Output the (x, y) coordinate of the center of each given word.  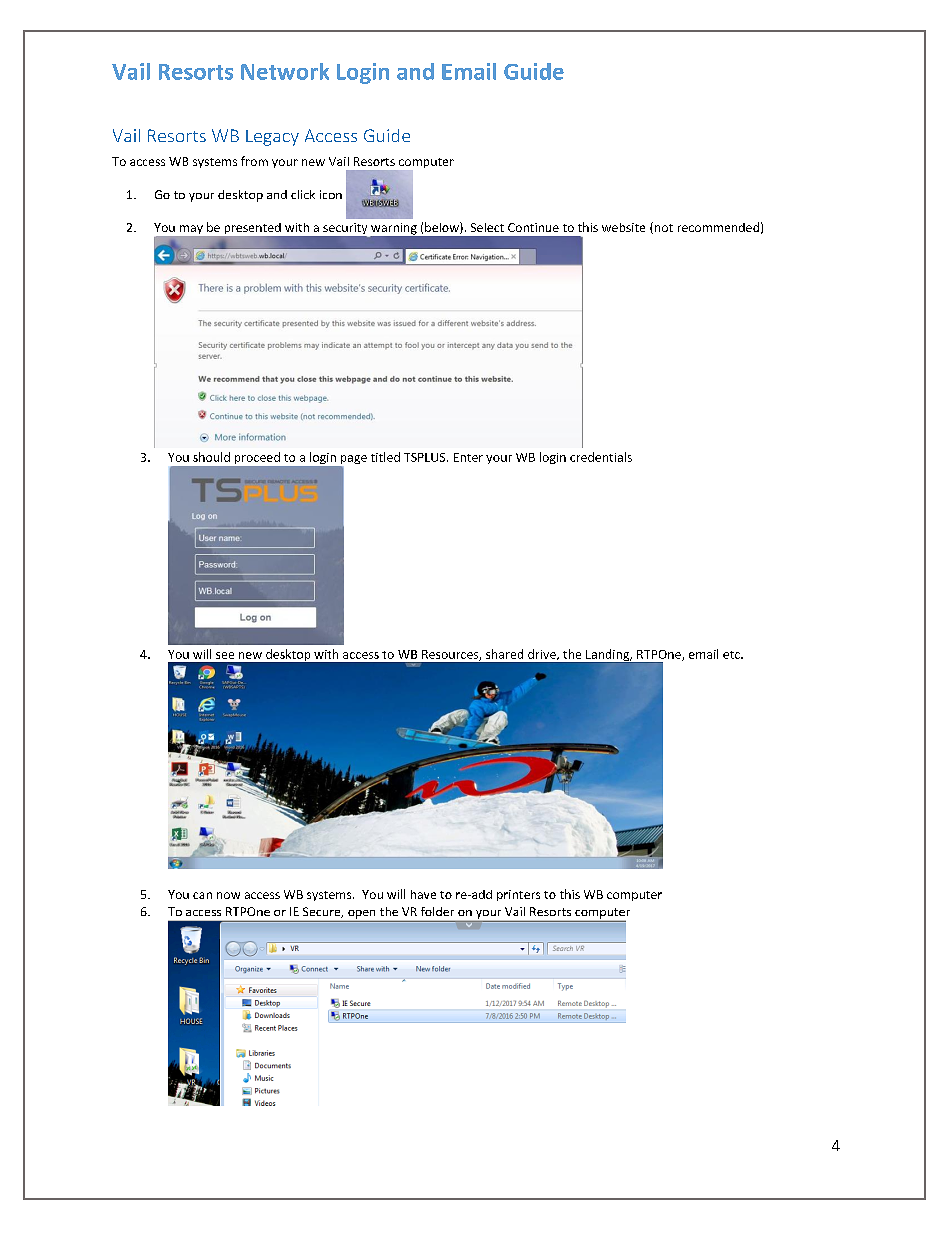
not (664, 228)
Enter (468, 457)
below (443, 228)
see (225, 655)
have (423, 894)
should (211, 457)
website (623, 227)
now (228, 895)
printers (518, 895)
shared (504, 654)
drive (543, 654)
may (191, 229)
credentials (601, 457)
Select (487, 227)
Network (285, 71)
